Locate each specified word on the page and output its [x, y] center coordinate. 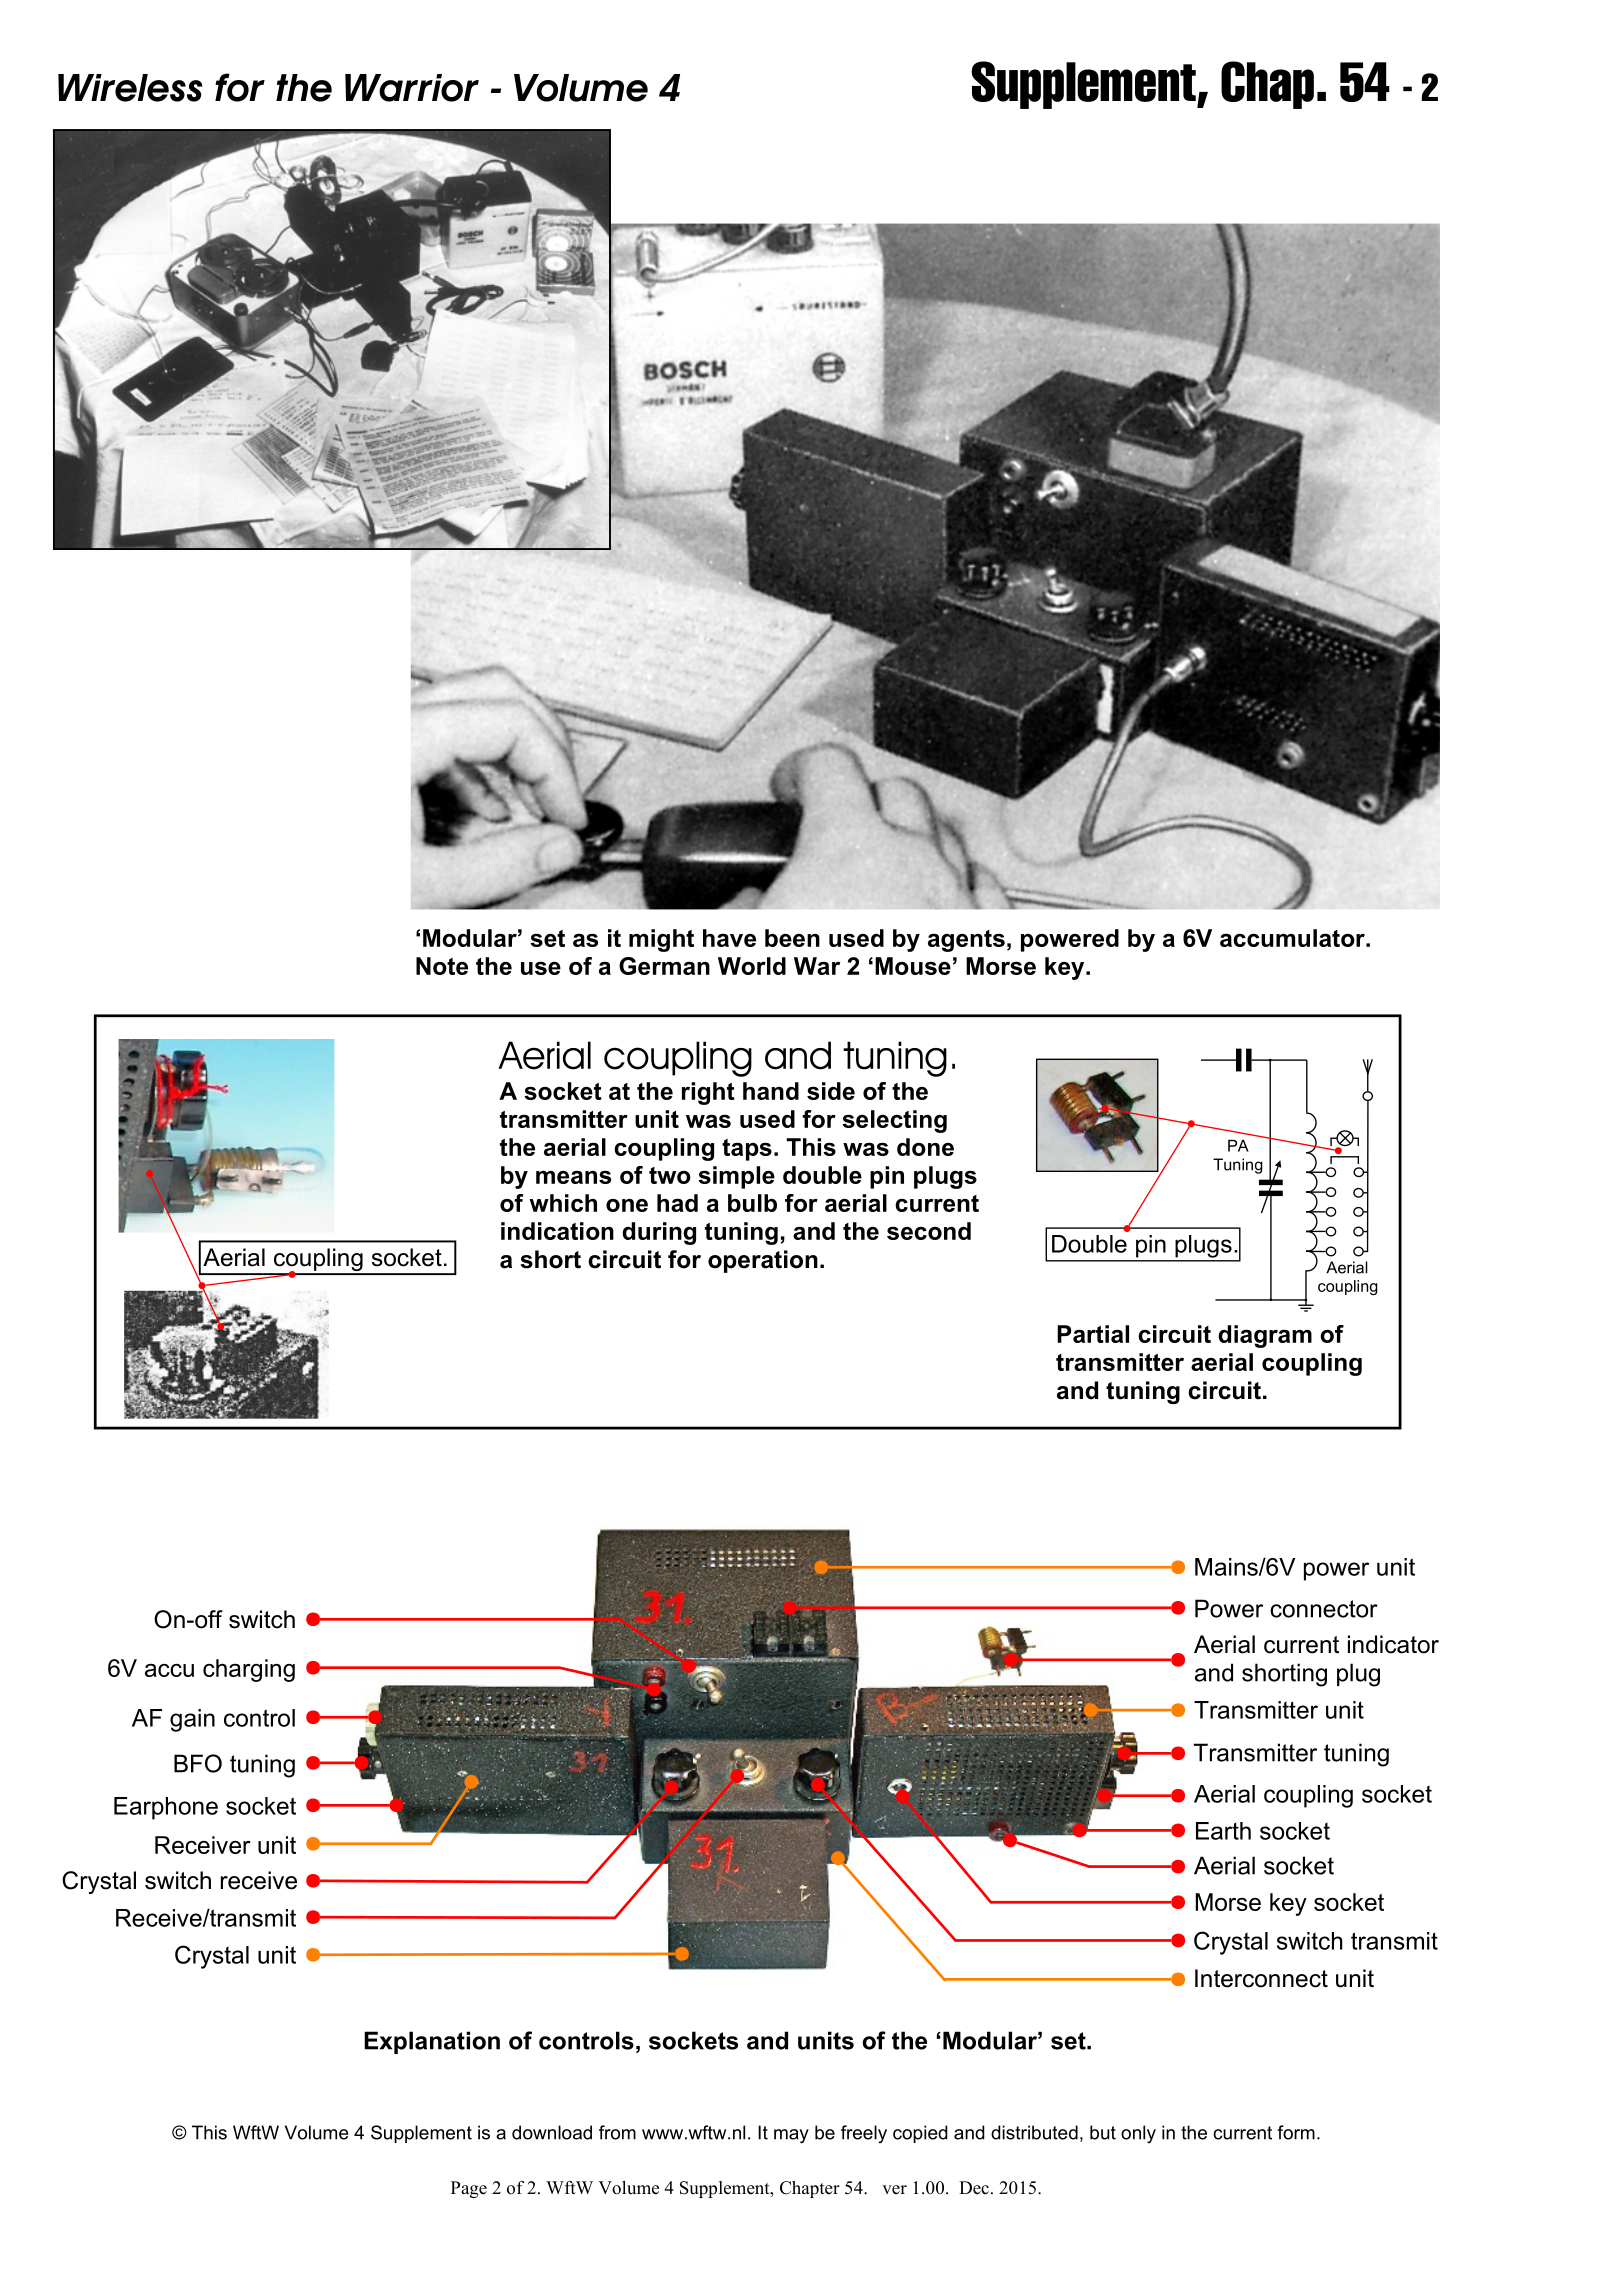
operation [763, 1261]
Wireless [130, 88]
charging [249, 1670]
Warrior [412, 88]
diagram [1265, 1336]
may [791, 2136]
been [792, 938]
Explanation [432, 2042]
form [1296, 2132]
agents [966, 941]
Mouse [913, 966]
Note [442, 966]
